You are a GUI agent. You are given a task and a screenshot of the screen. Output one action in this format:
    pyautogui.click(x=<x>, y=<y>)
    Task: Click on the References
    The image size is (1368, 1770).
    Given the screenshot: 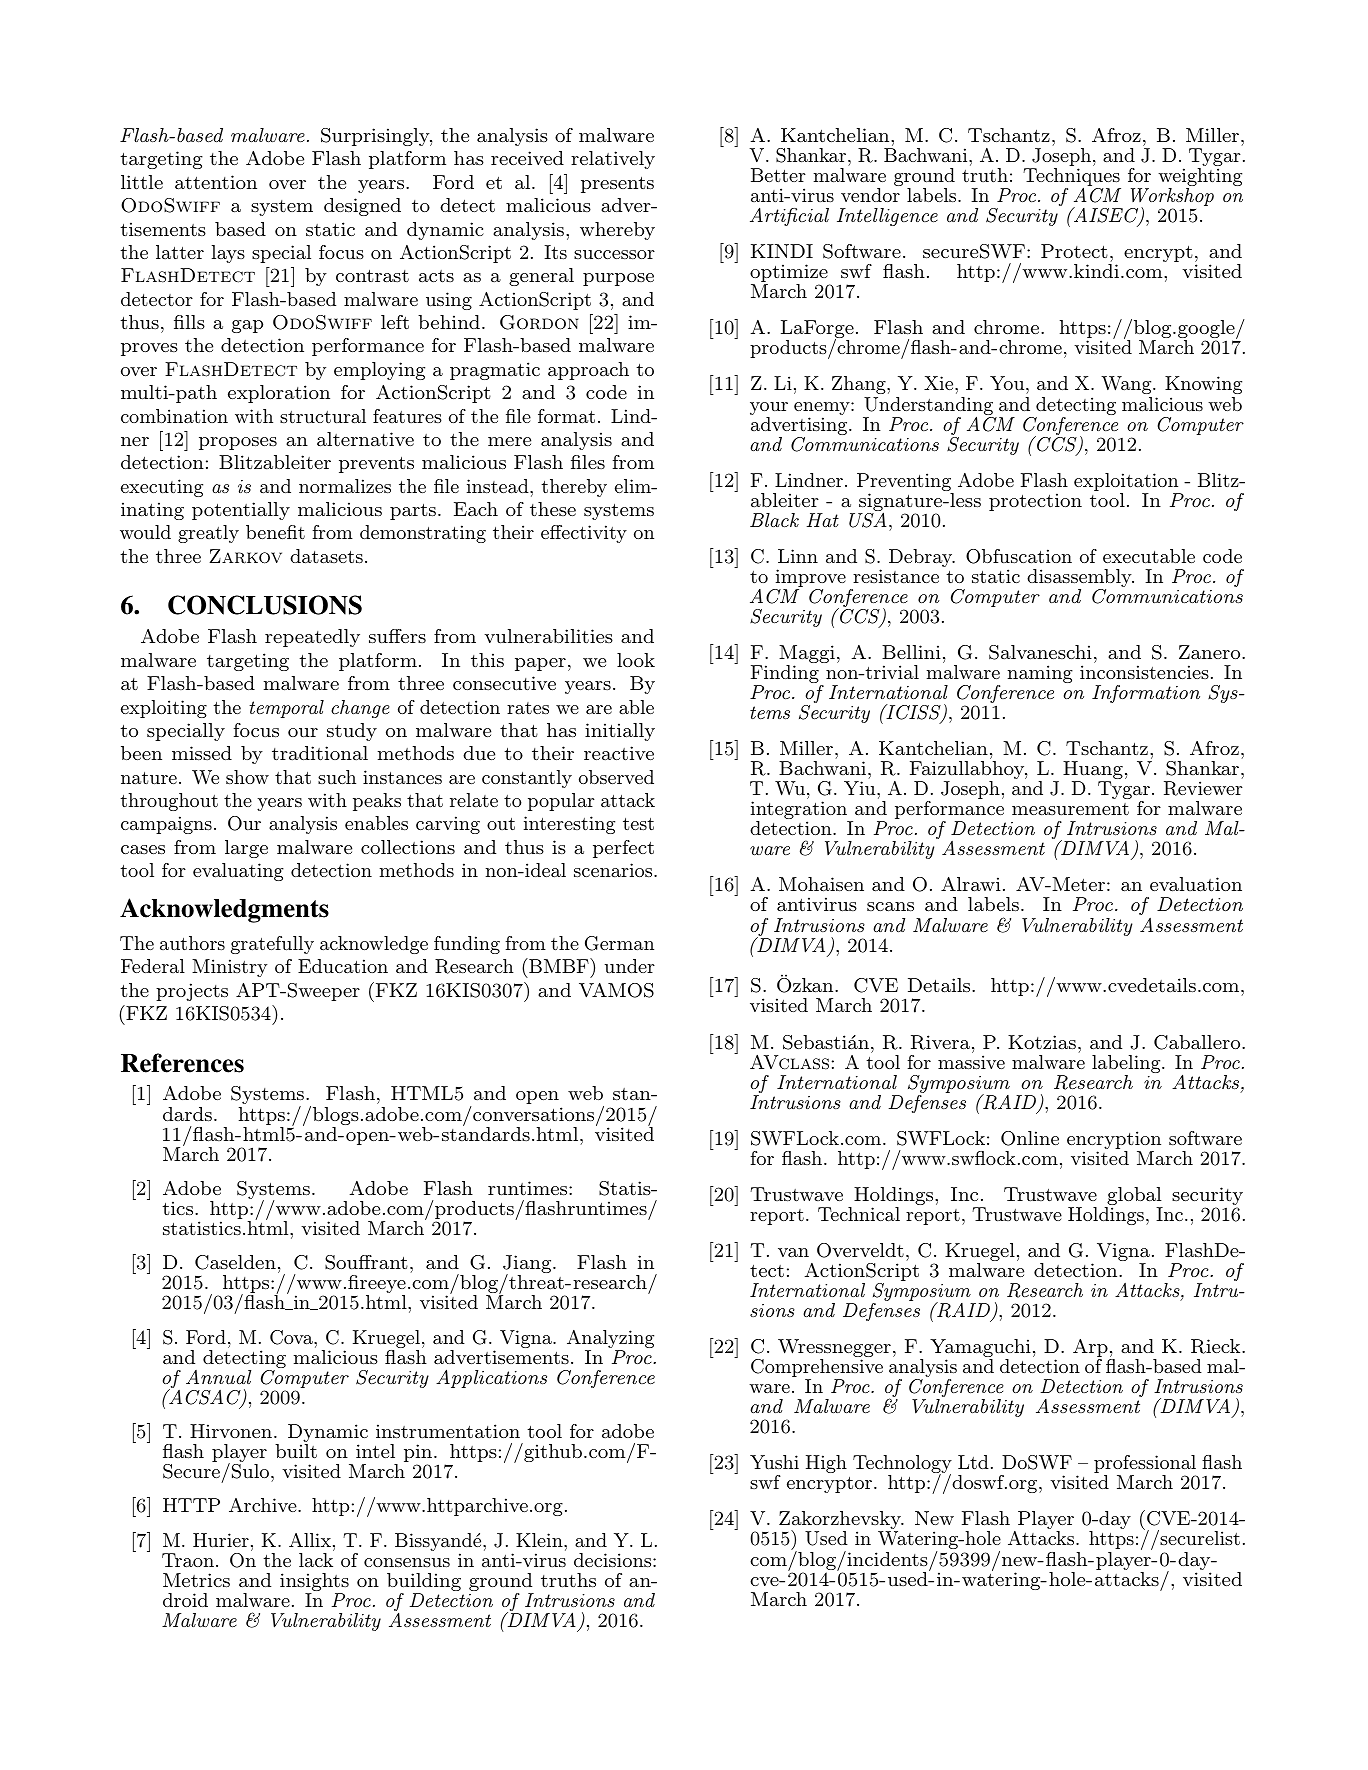 What is the action you would take?
    pyautogui.click(x=182, y=1063)
